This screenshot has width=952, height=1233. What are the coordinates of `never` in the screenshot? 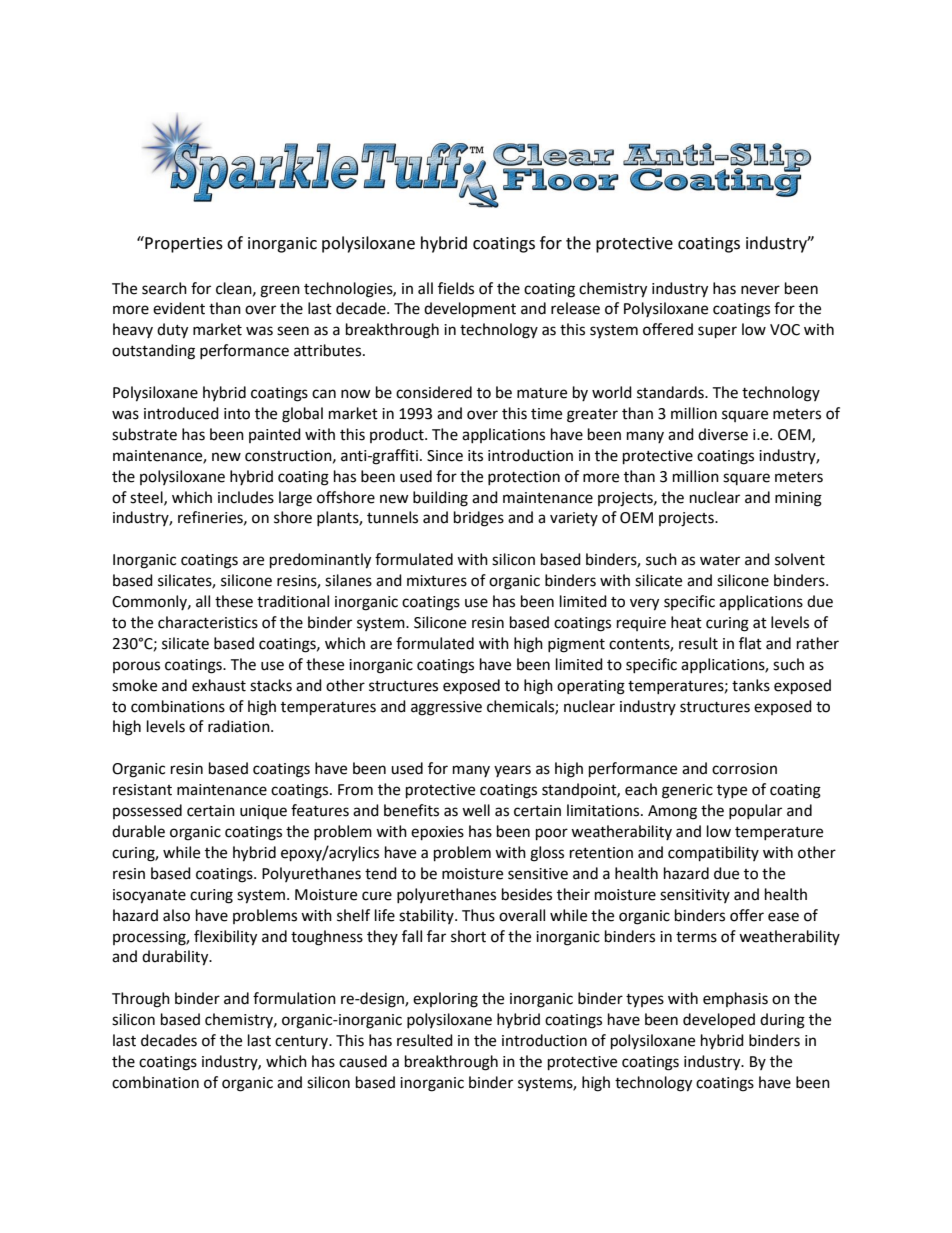 It's located at (760, 290).
